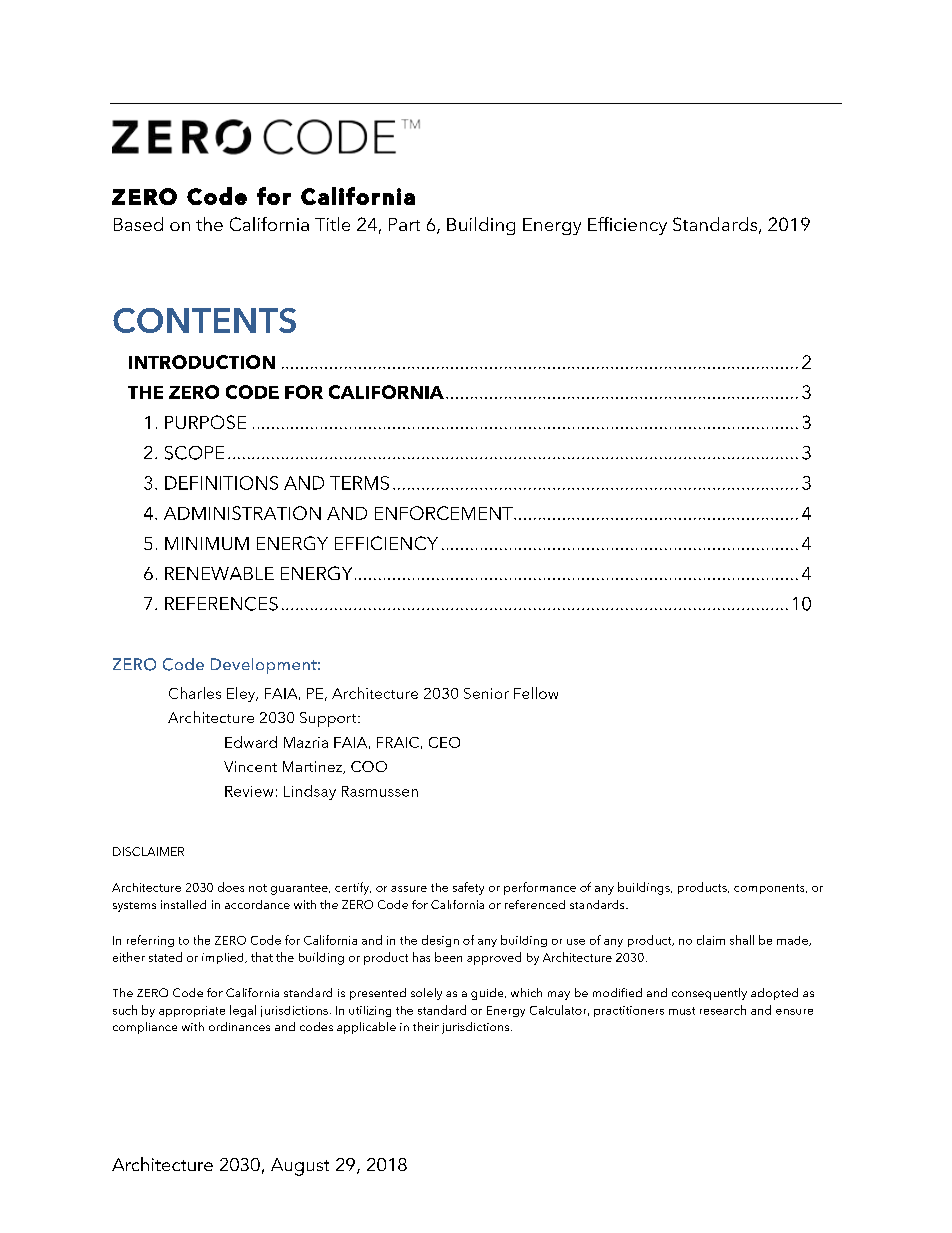 Image resolution: width=952 pixels, height=1233 pixels. Describe the element at coordinates (404, 224) in the document. I see `Part` at that location.
